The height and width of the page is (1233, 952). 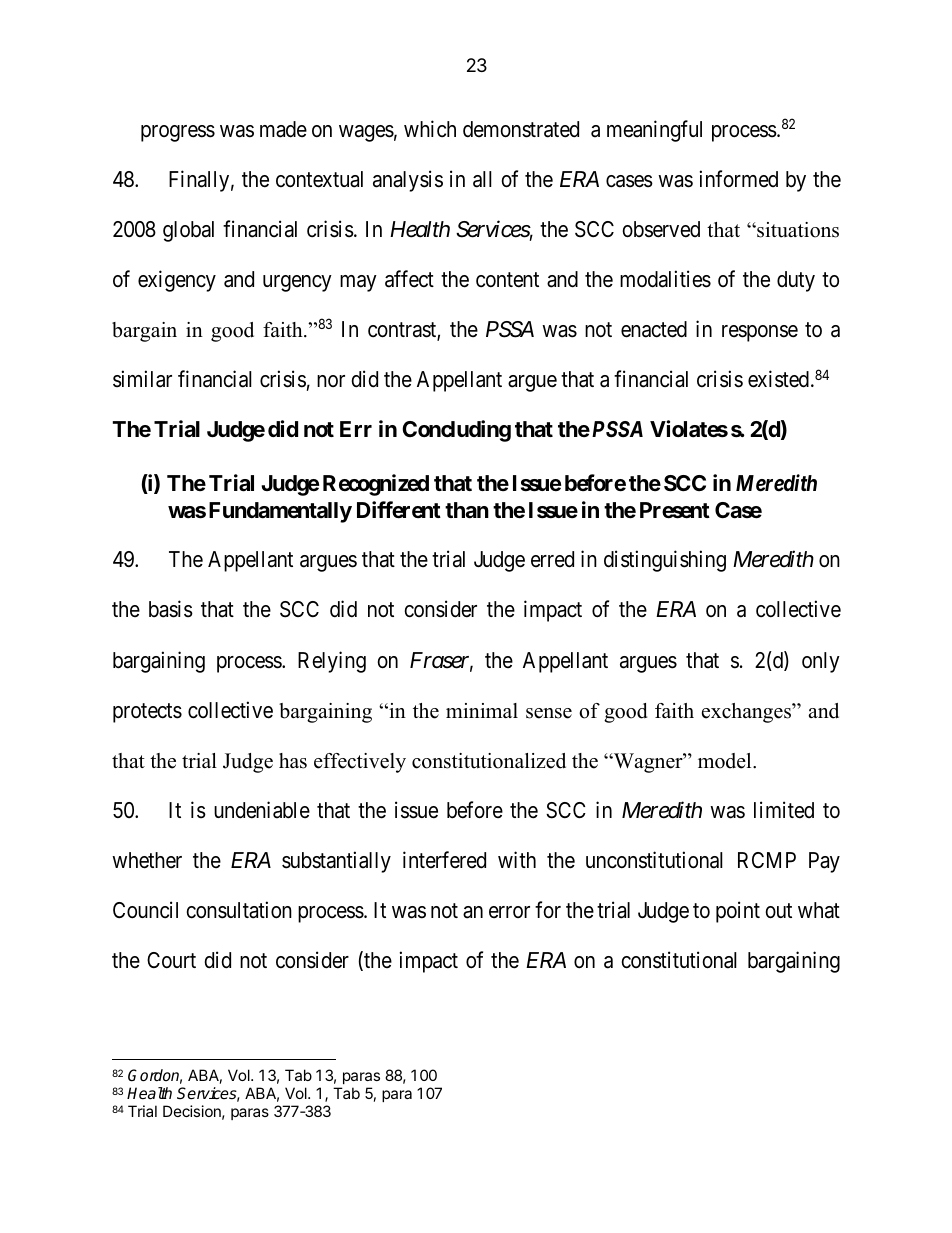 What do you see at coordinates (239, 910) in the page?
I see `consultation` at bounding box center [239, 910].
